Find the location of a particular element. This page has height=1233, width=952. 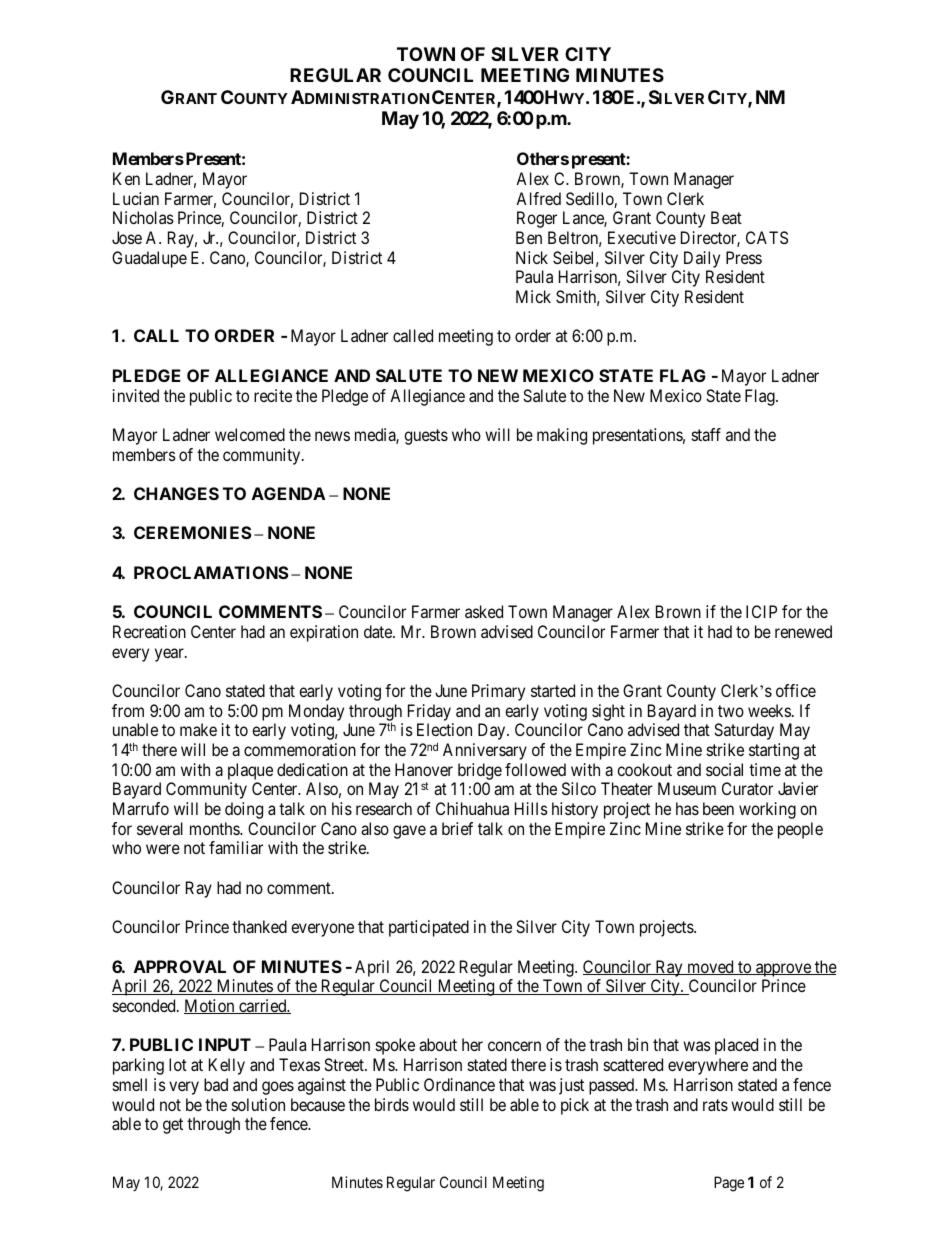

Roger is located at coordinates (537, 219).
